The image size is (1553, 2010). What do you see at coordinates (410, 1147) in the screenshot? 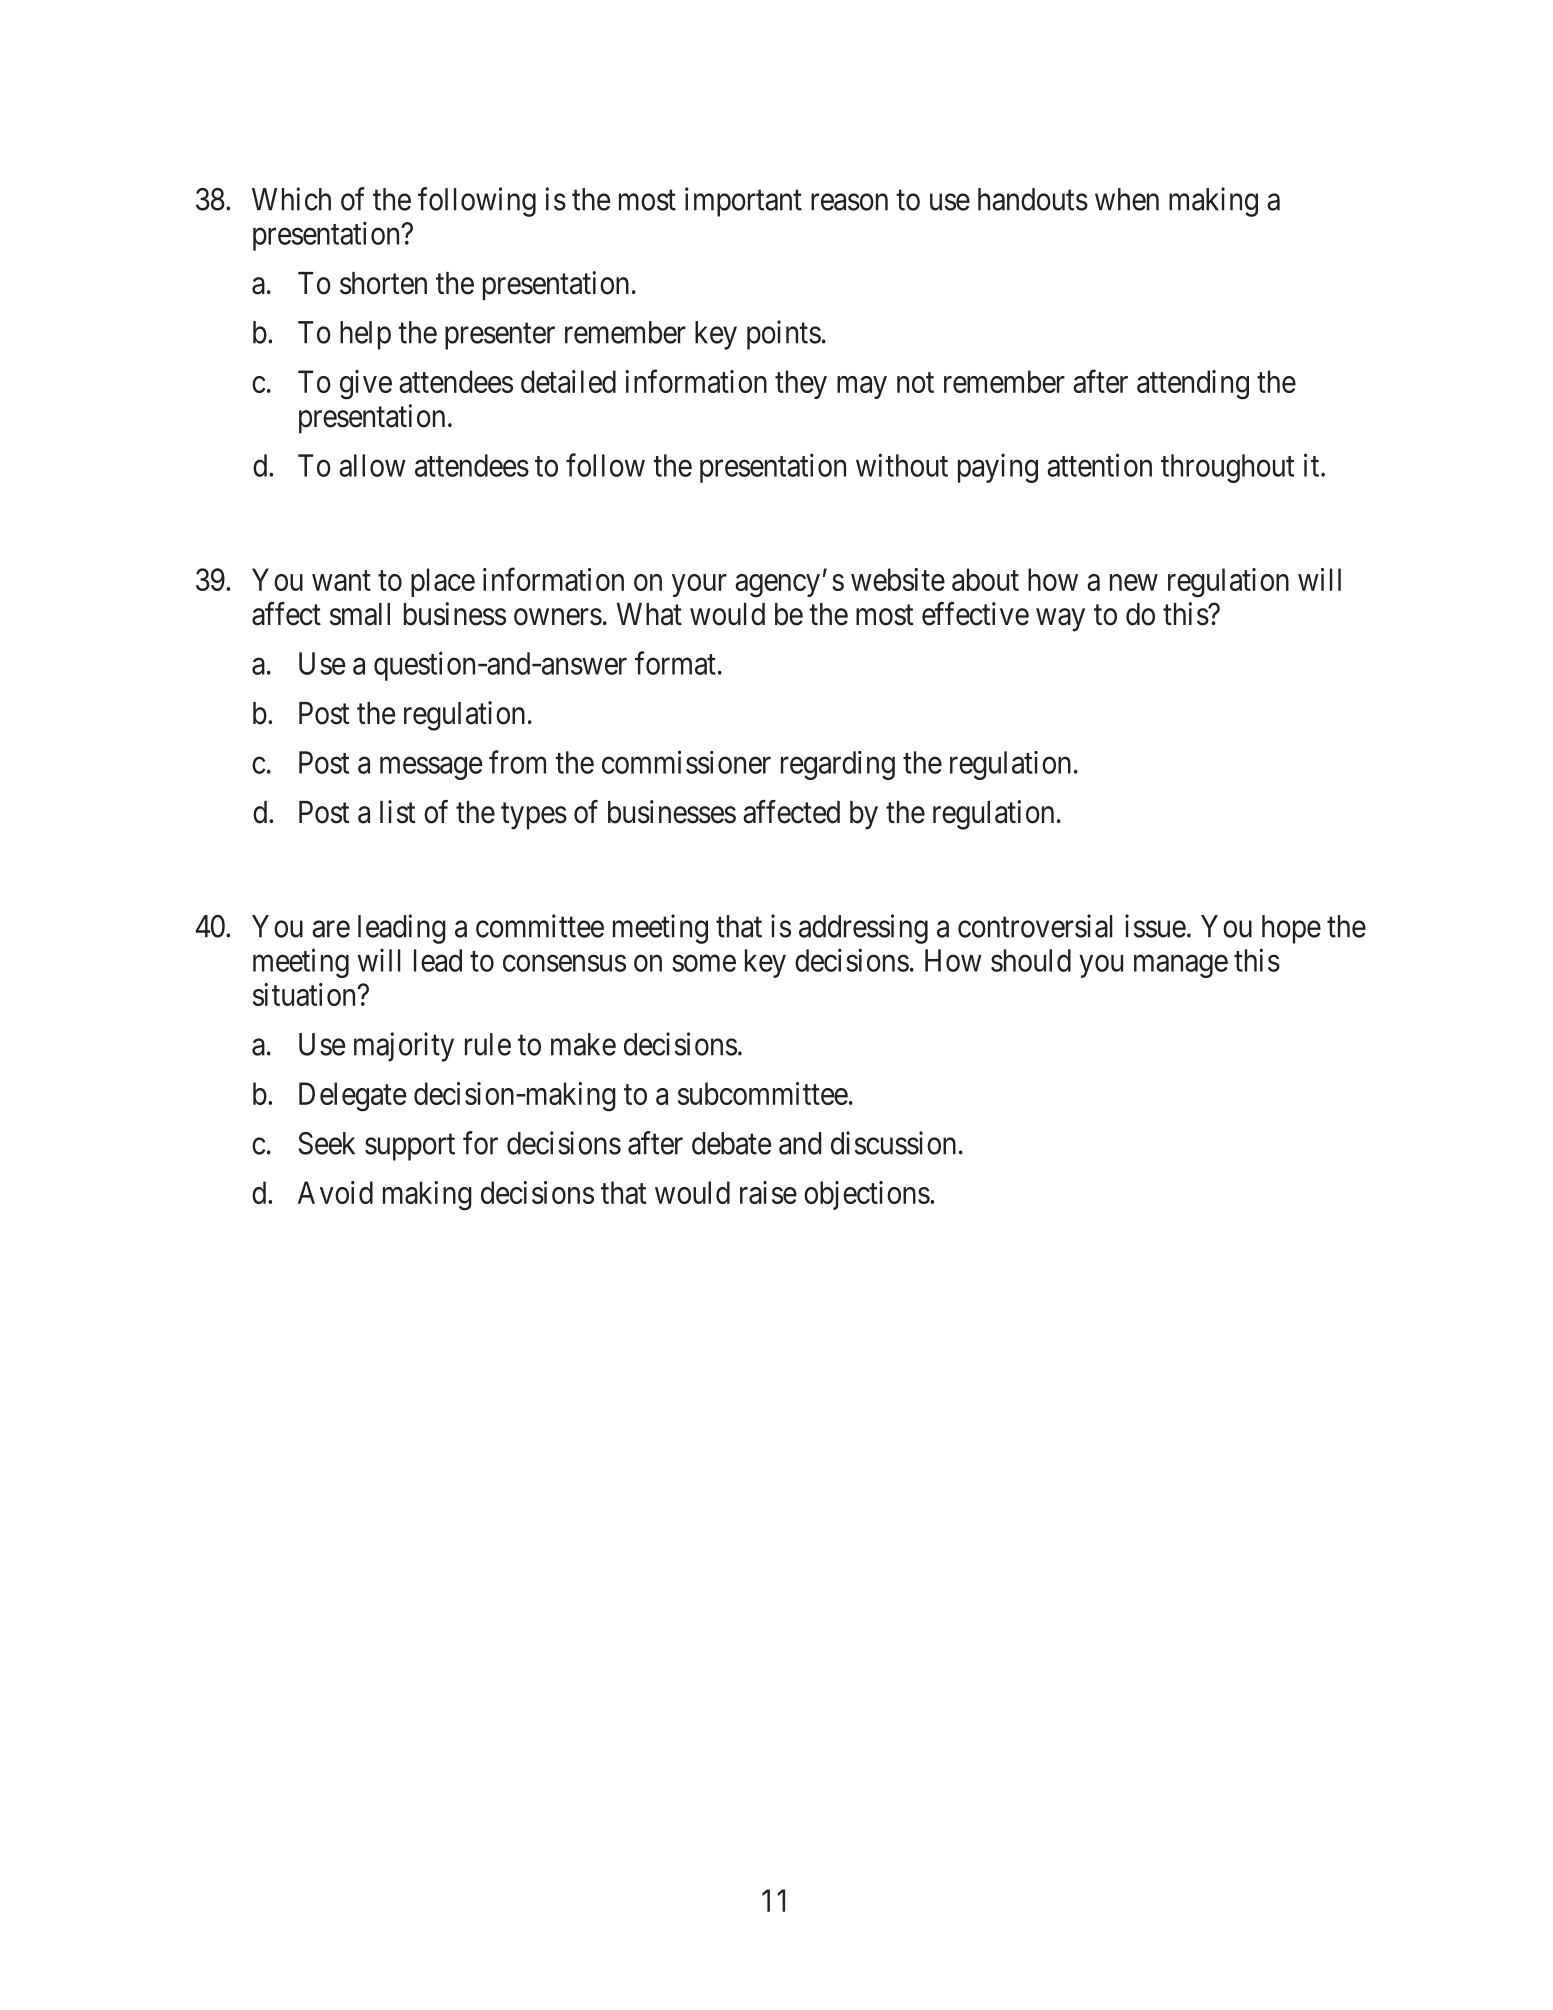
I see `support` at bounding box center [410, 1147].
